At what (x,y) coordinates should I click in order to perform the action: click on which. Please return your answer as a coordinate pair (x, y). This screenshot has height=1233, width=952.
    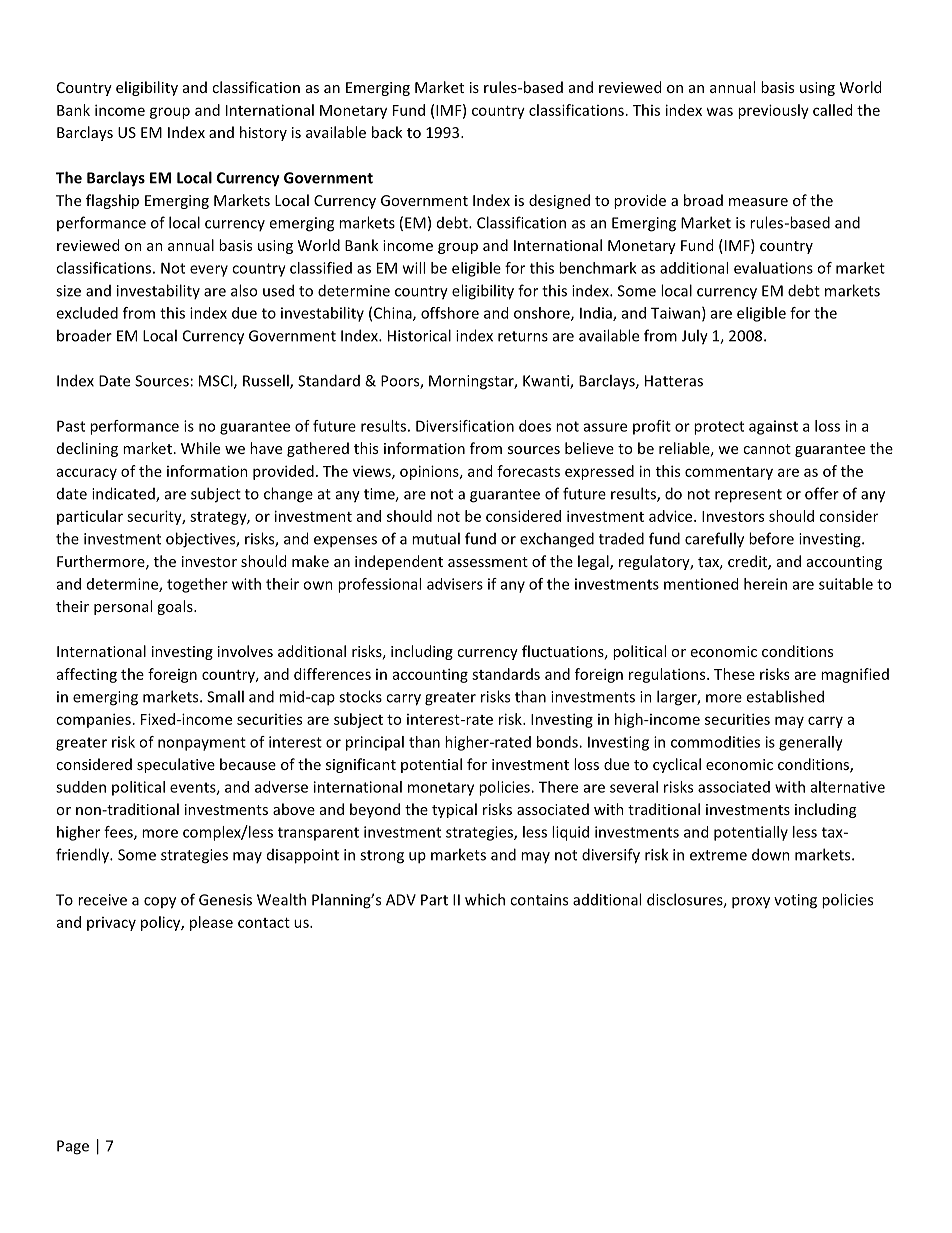
    Looking at the image, I should click on (485, 899).
